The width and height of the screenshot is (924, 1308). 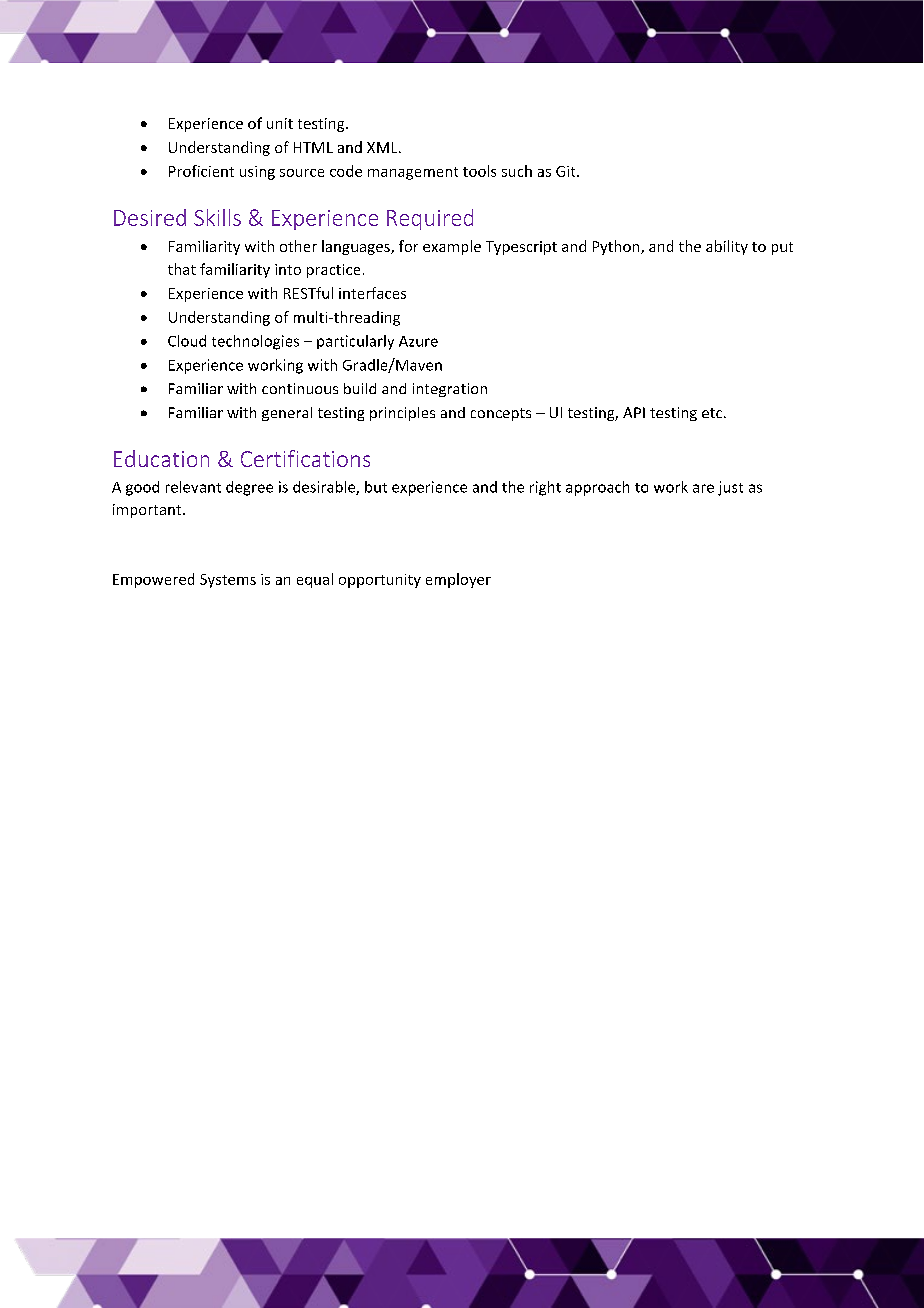 I want to click on Git, so click(x=567, y=171).
